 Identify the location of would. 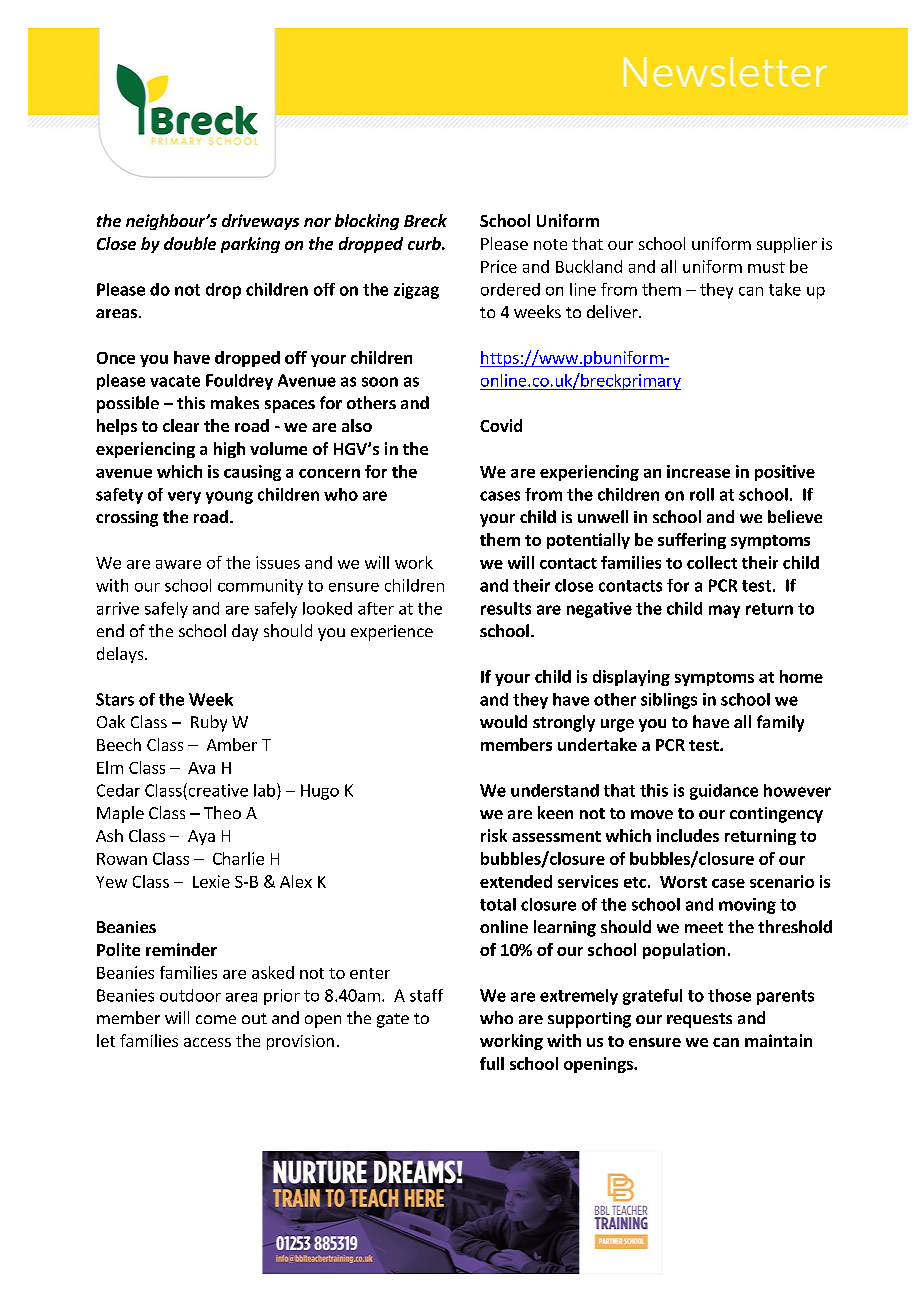
(503, 721).
